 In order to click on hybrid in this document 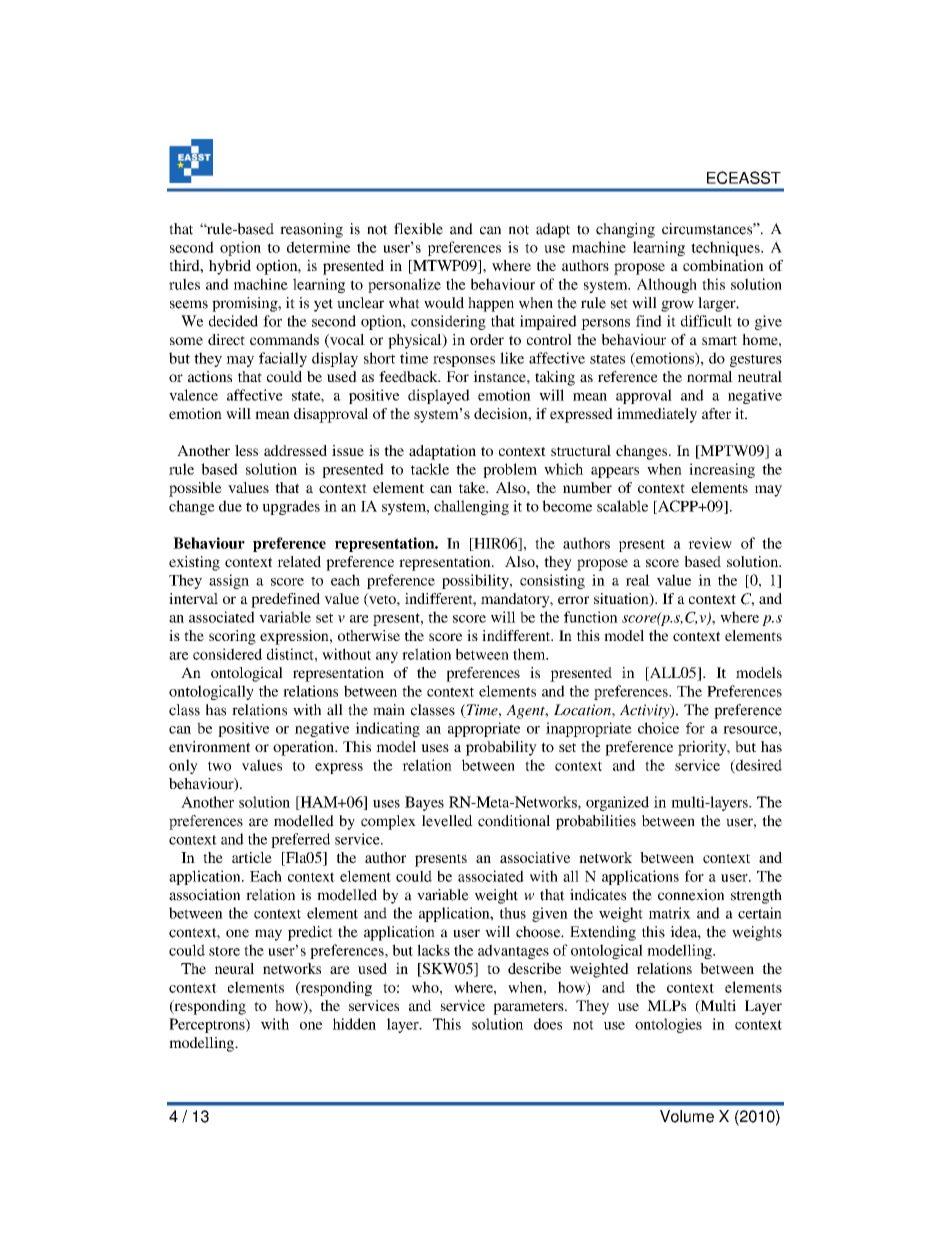, I will do `click(230, 267)`.
